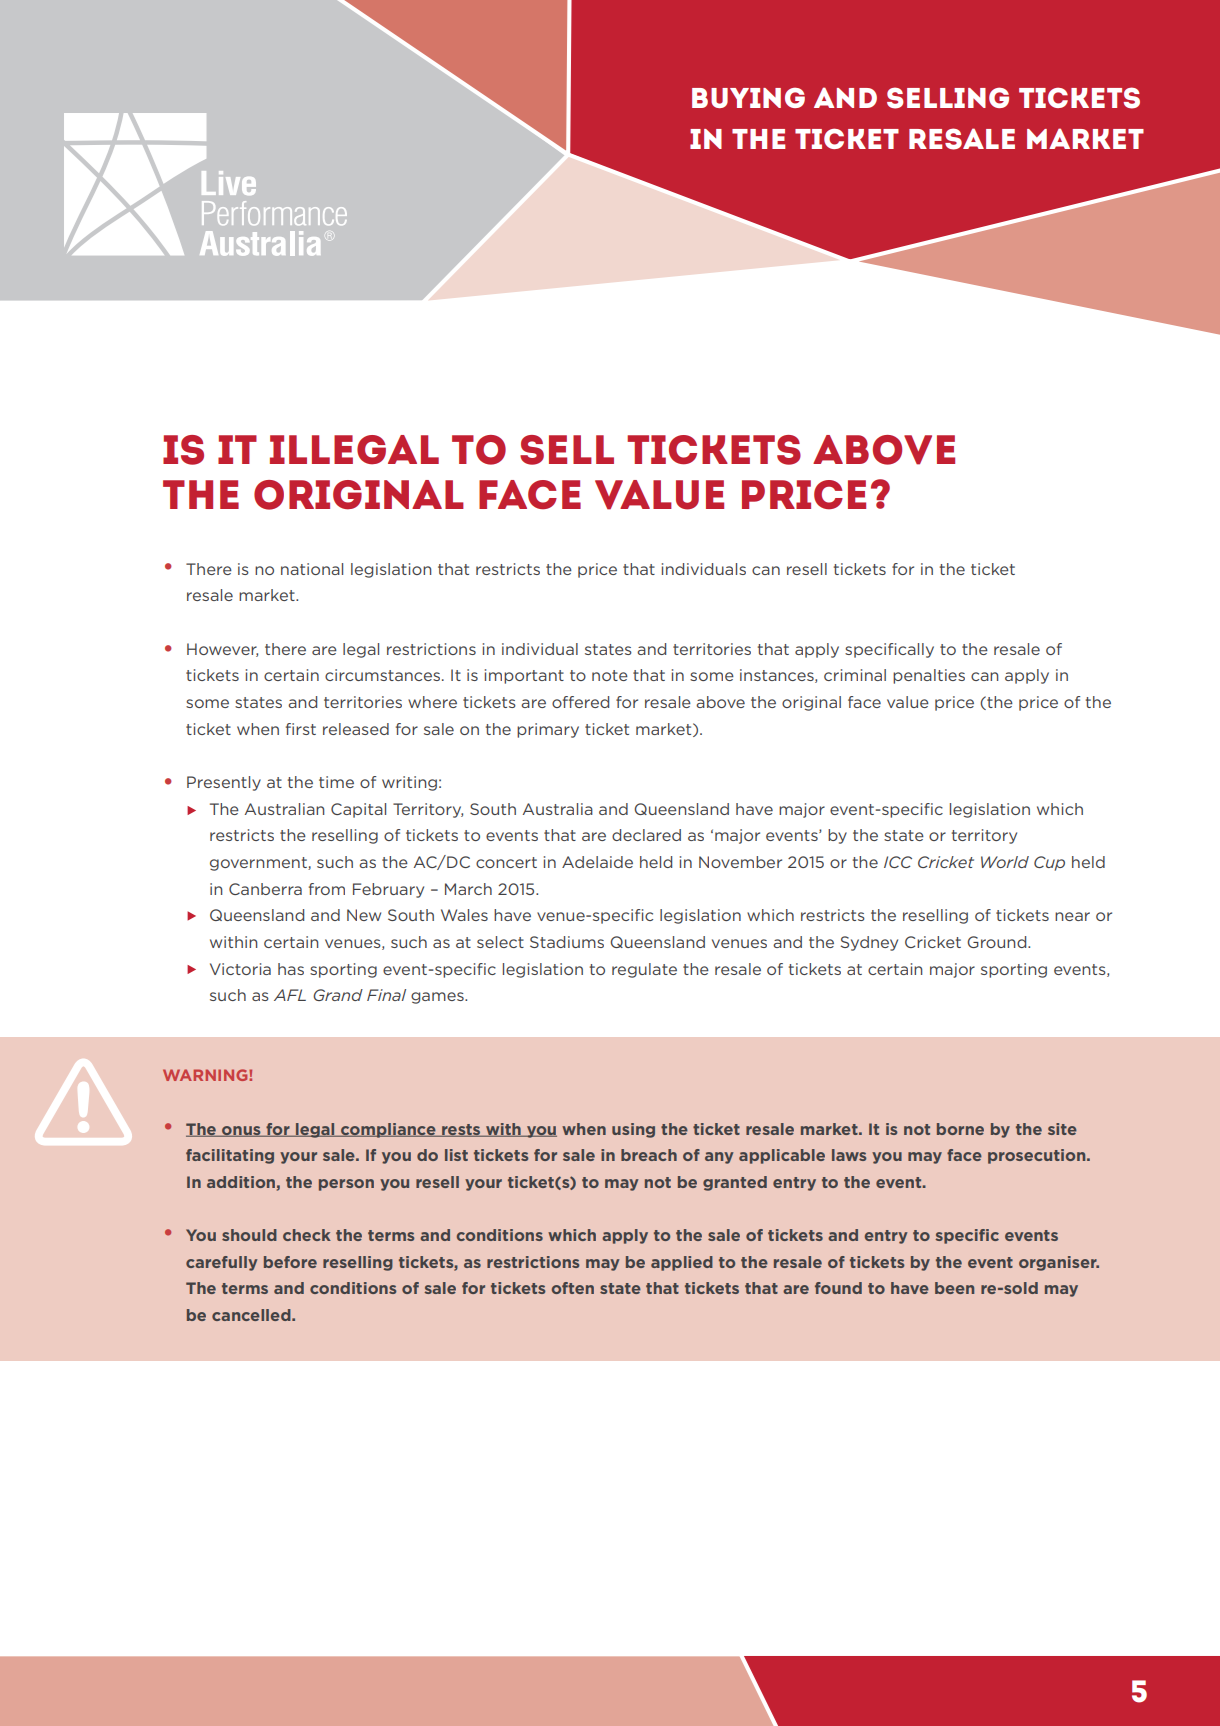 The image size is (1220, 1726). What do you see at coordinates (312, 569) in the page?
I see `national` at bounding box center [312, 569].
